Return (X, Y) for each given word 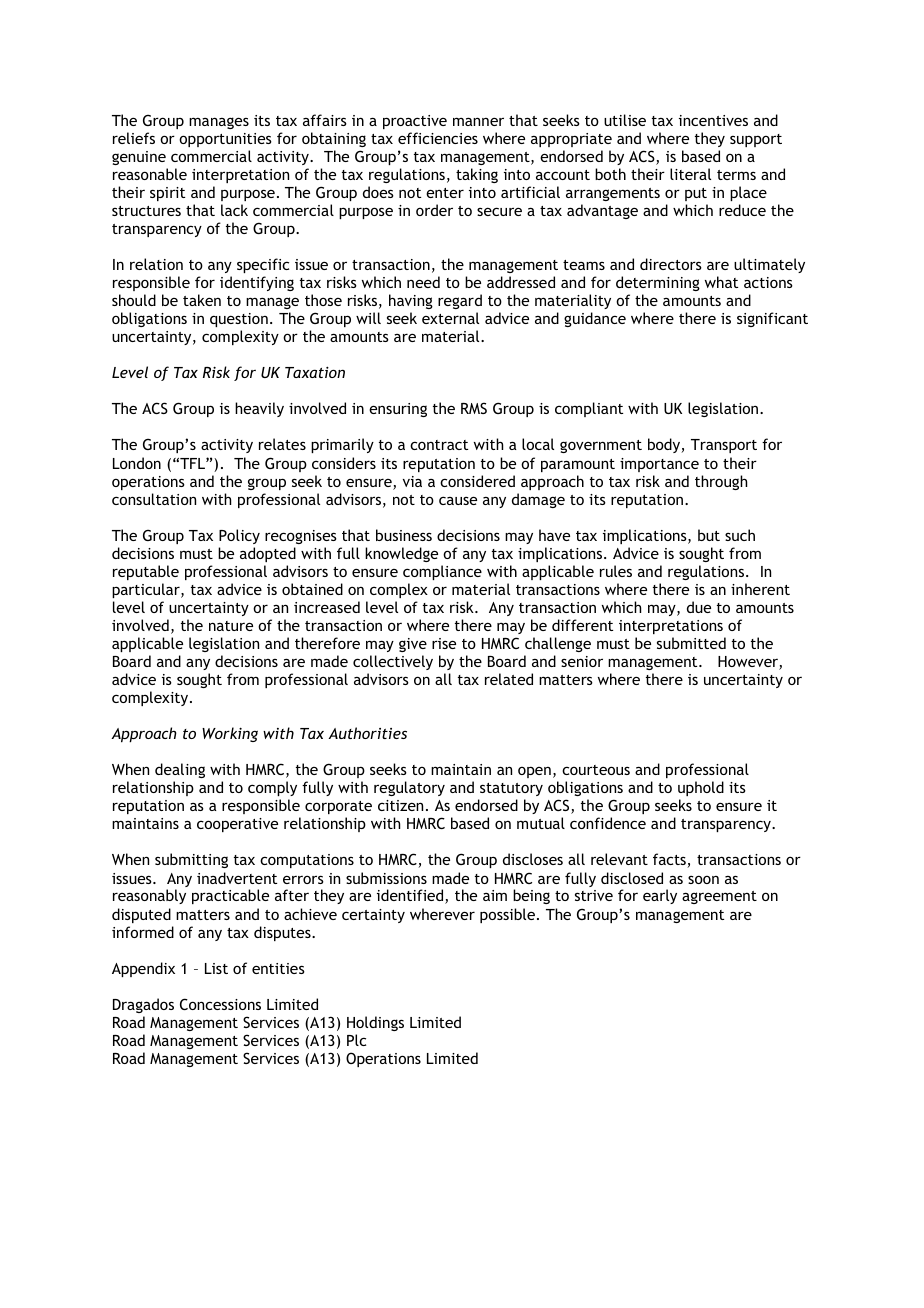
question (239, 320)
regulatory (409, 788)
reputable (146, 572)
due (699, 607)
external (450, 318)
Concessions (220, 1004)
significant (772, 319)
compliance (442, 572)
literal (690, 174)
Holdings (375, 1023)
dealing (180, 770)
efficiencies (438, 138)
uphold (701, 788)
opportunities (225, 140)
